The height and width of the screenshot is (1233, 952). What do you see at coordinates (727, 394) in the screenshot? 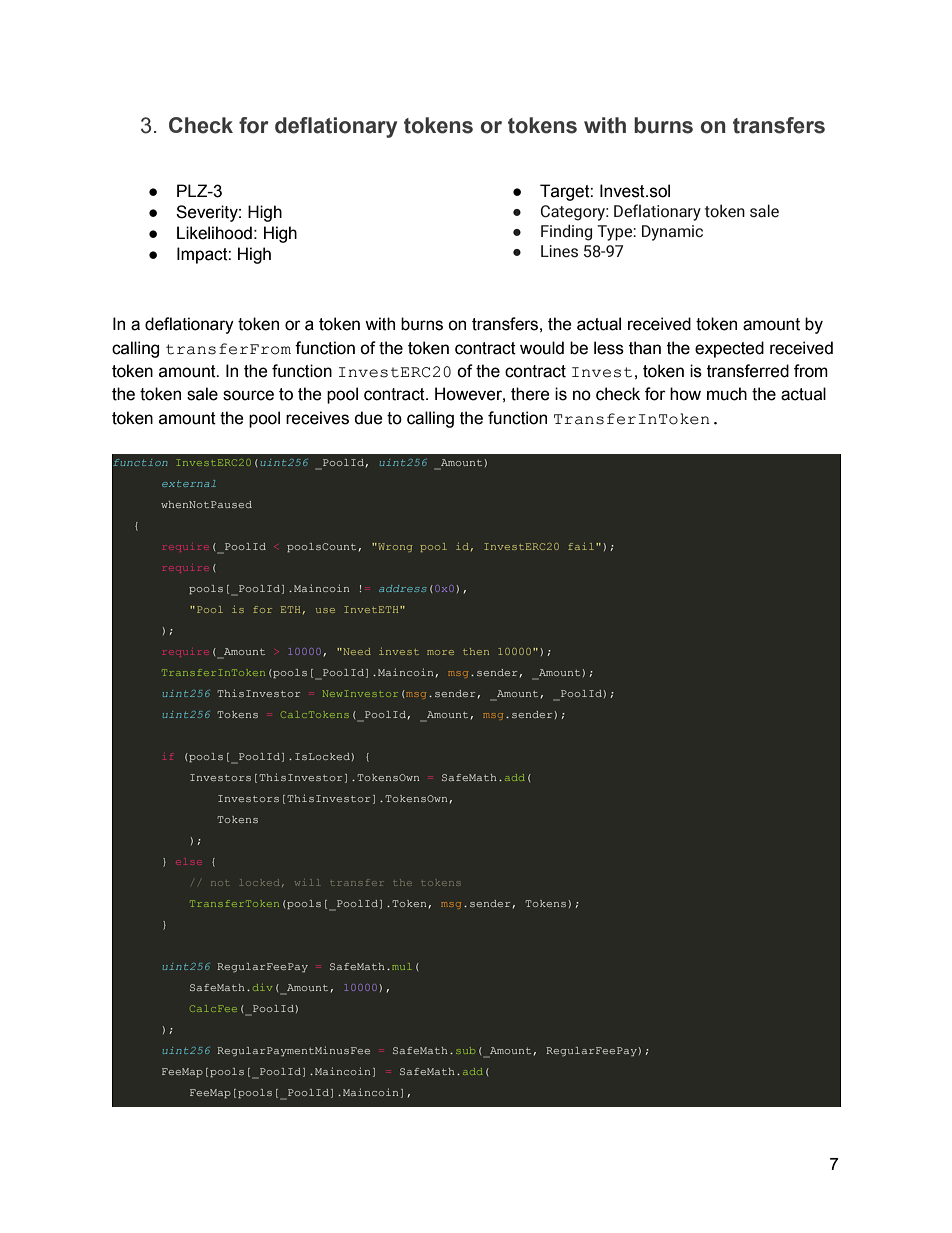
I see `much` at bounding box center [727, 394].
